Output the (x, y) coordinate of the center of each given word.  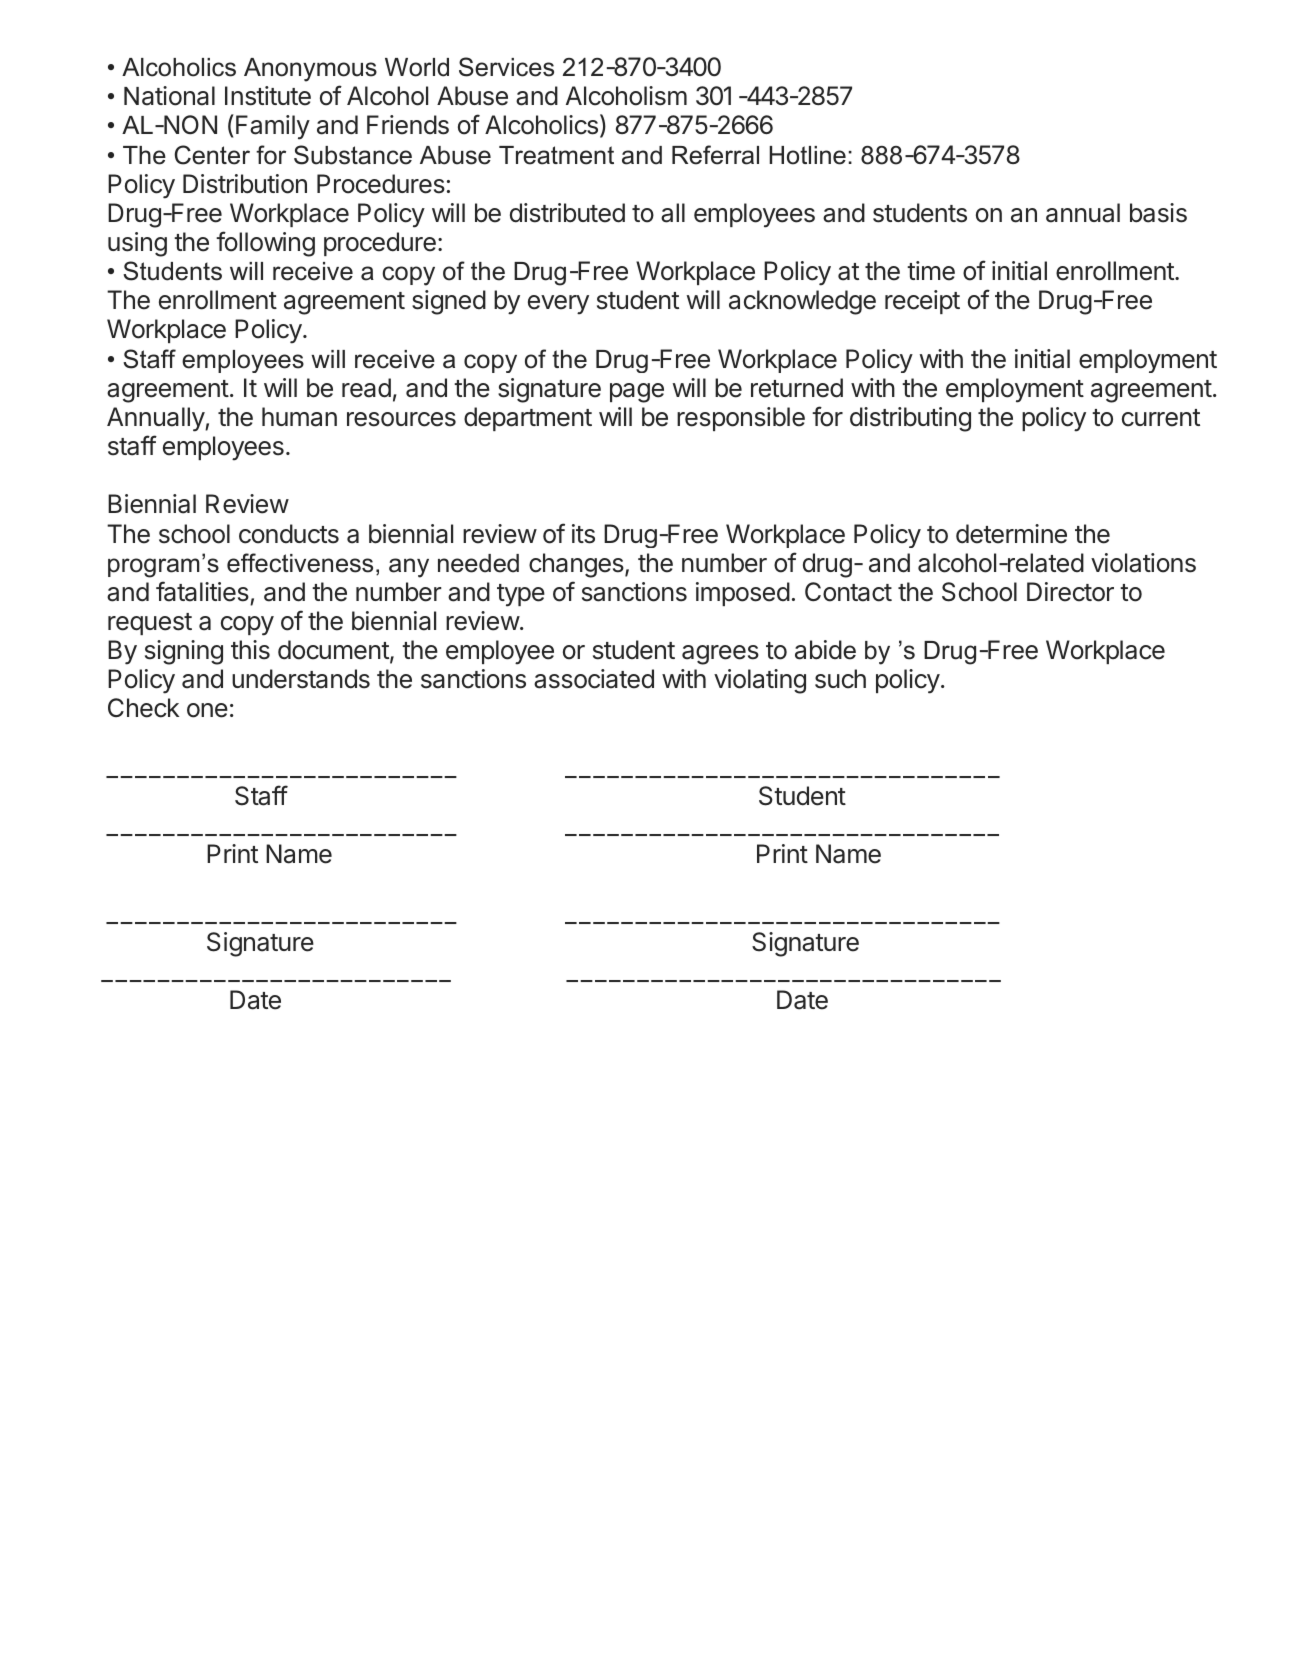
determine (1011, 534)
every (558, 305)
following (265, 244)
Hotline (807, 155)
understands (301, 679)
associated (594, 679)
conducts (289, 534)
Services (506, 67)
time (931, 271)
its (583, 534)
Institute (268, 96)
